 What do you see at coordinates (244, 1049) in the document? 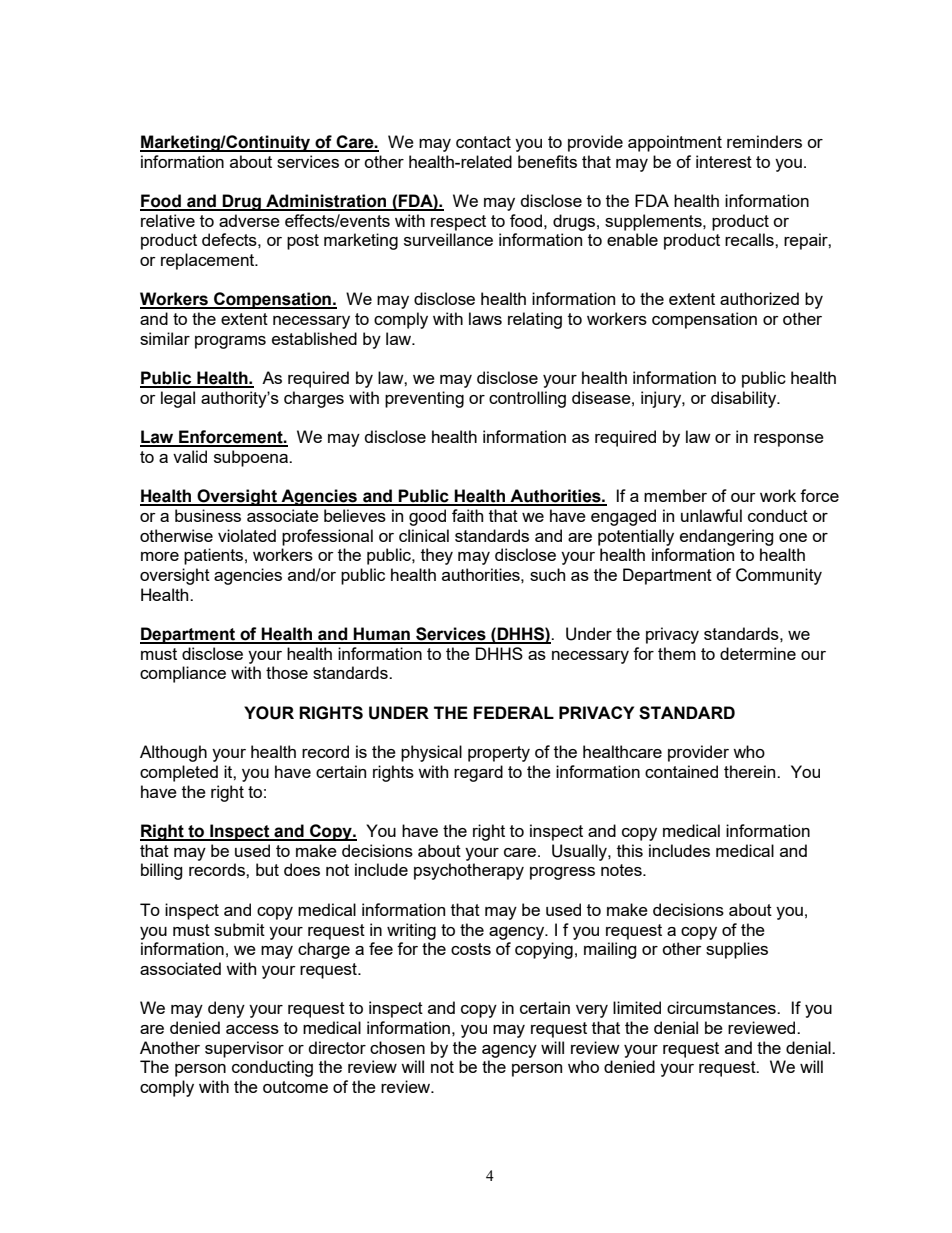
I see `supervisor` at bounding box center [244, 1049].
